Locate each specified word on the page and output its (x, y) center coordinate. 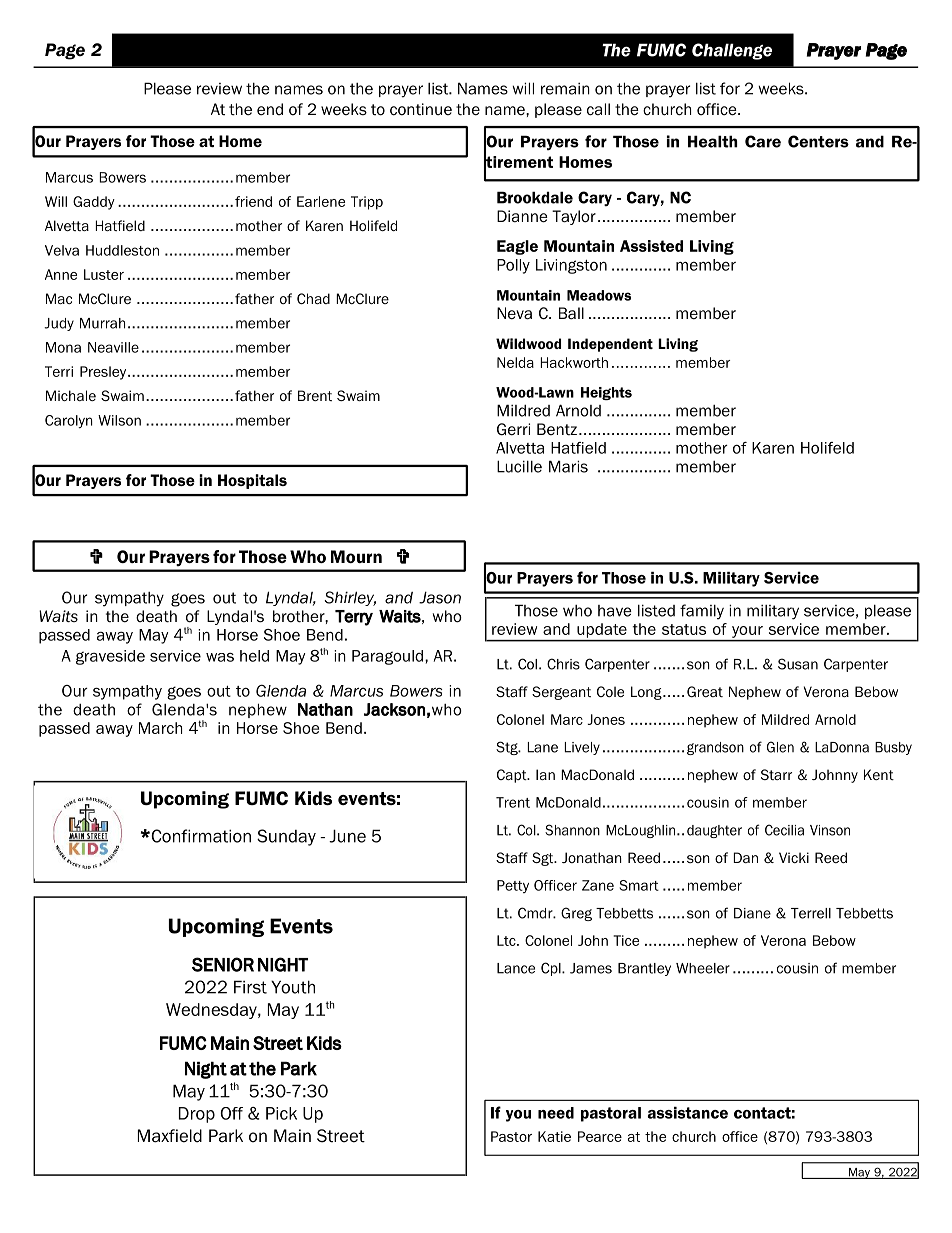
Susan (798, 664)
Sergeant (561, 693)
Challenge (732, 51)
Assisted (651, 246)
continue (421, 109)
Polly (513, 266)
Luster (104, 274)
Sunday (286, 837)
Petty (513, 886)
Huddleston (122, 250)
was (220, 657)
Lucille (519, 466)
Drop (197, 1115)
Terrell (811, 913)
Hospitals (252, 481)
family (702, 612)
